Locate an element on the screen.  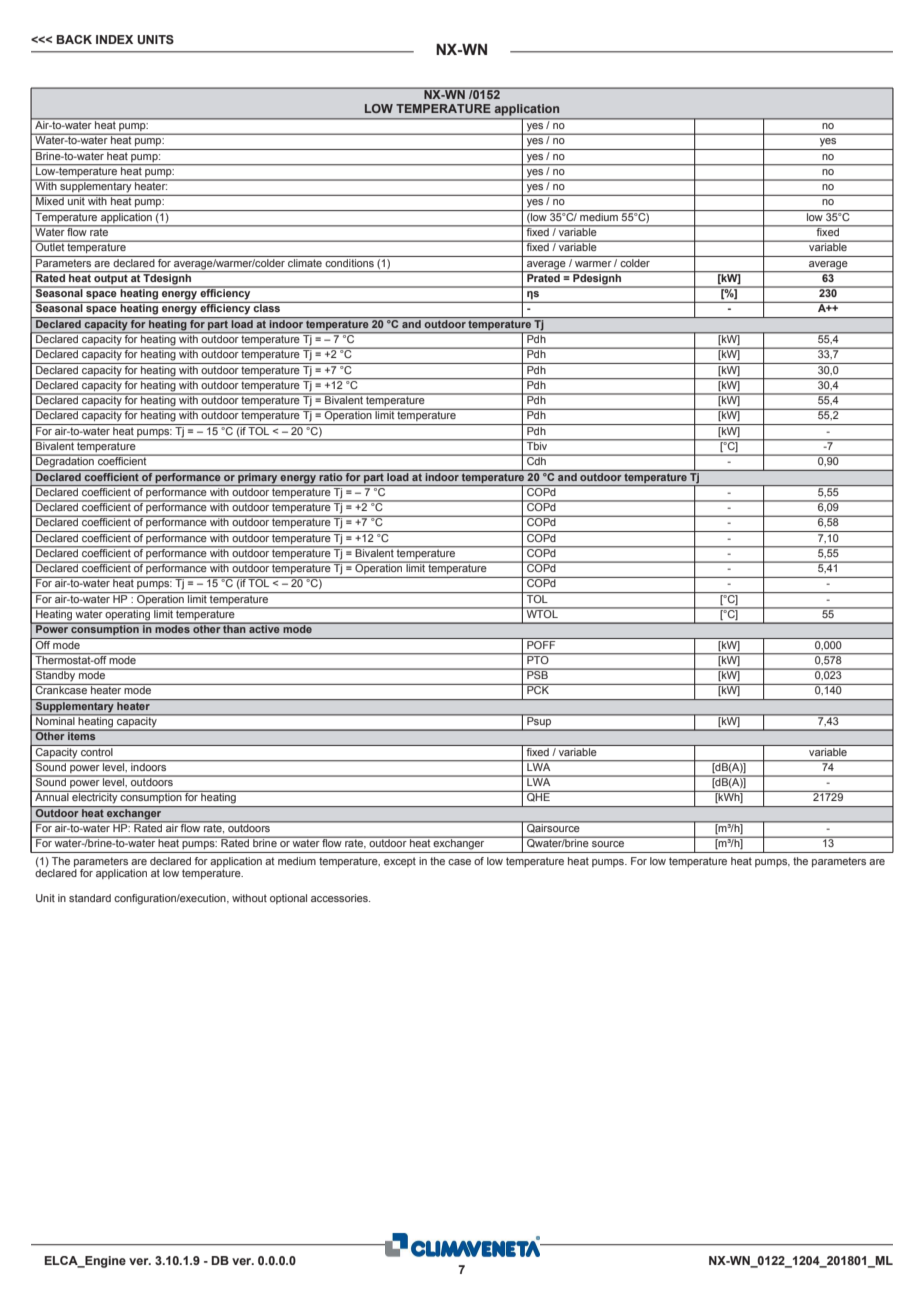
than is located at coordinates (234, 628).
